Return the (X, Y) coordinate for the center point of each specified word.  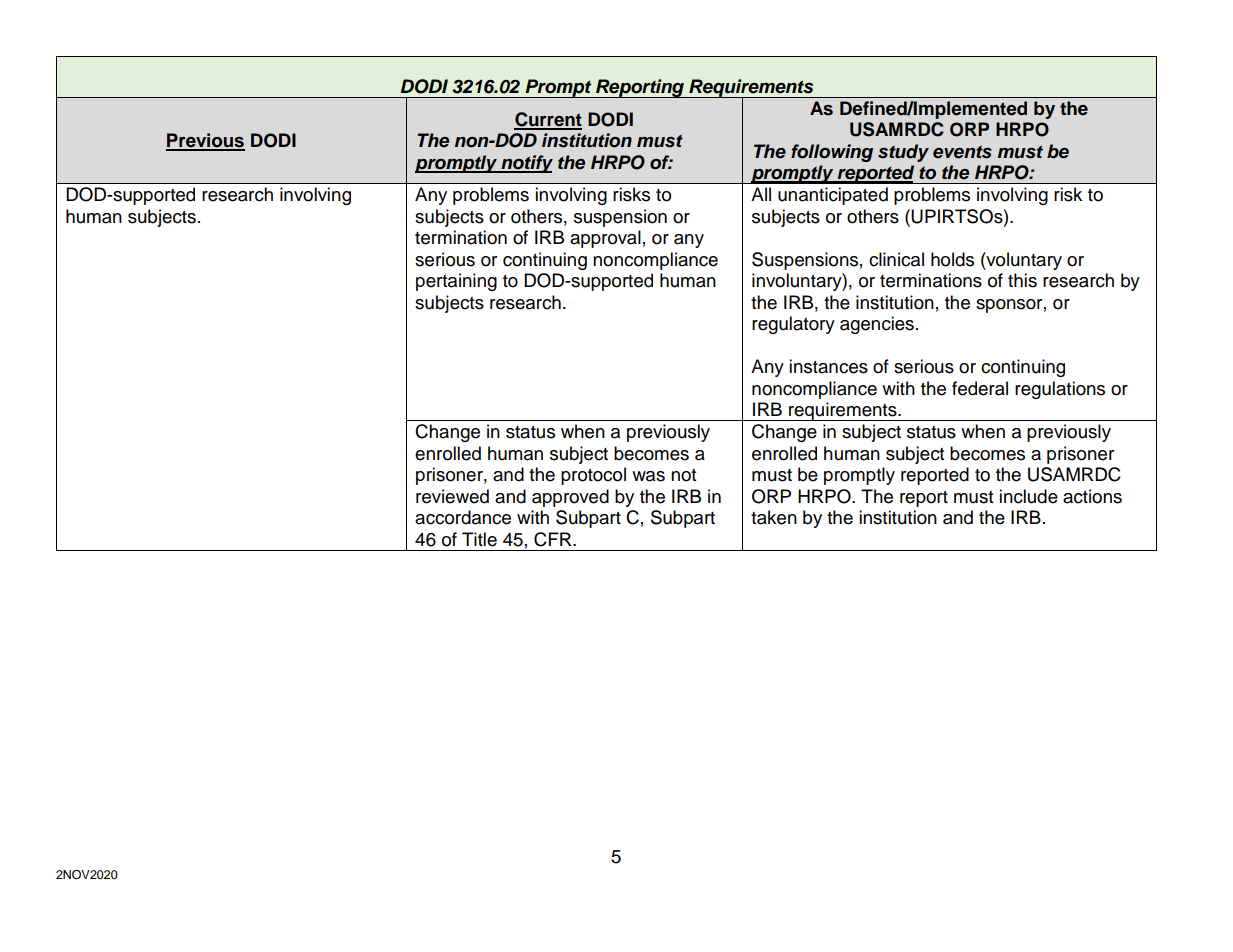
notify (526, 164)
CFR (554, 539)
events (962, 152)
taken (774, 517)
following (832, 153)
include (1028, 496)
